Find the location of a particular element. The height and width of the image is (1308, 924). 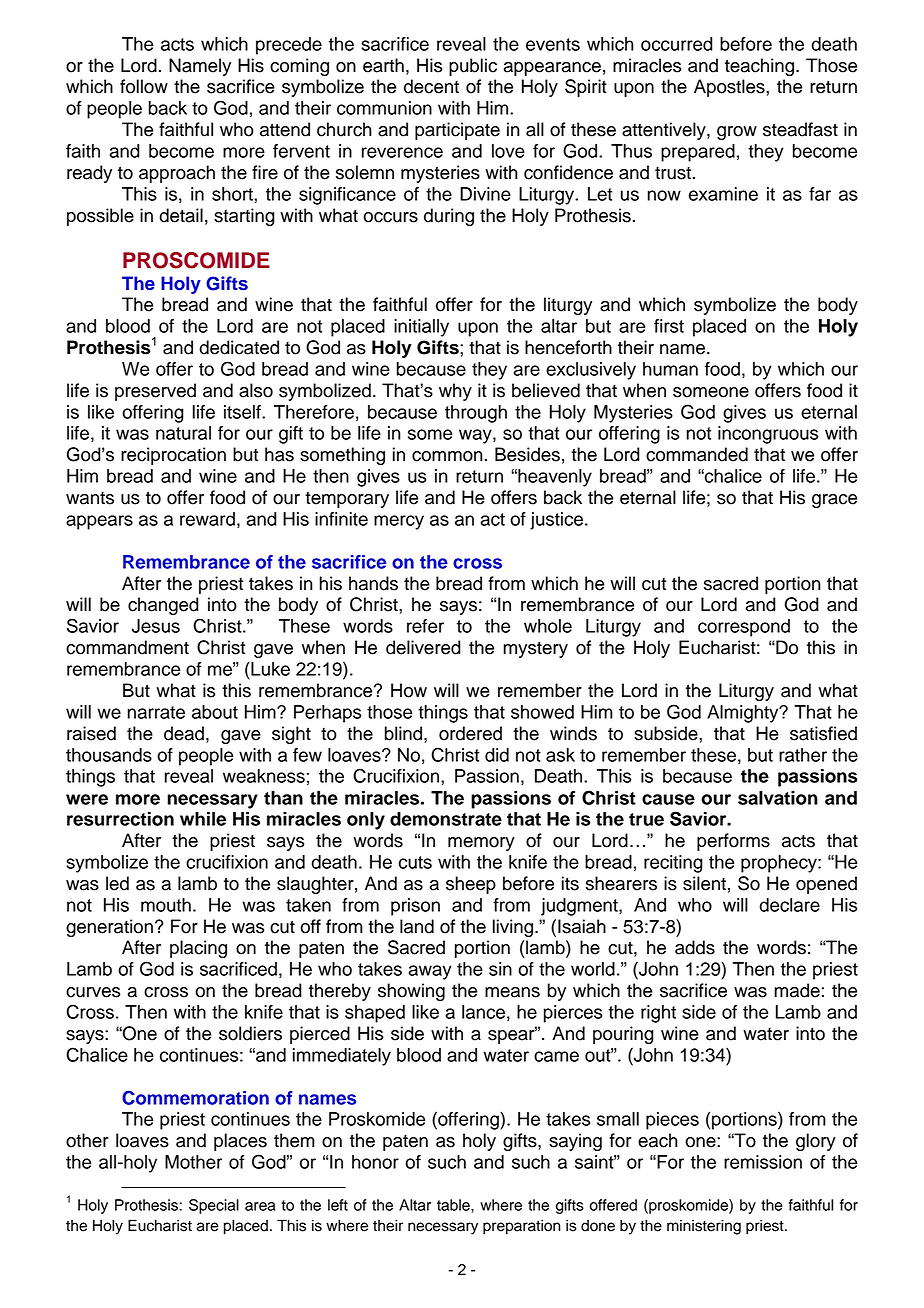

Special is located at coordinates (214, 1206).
